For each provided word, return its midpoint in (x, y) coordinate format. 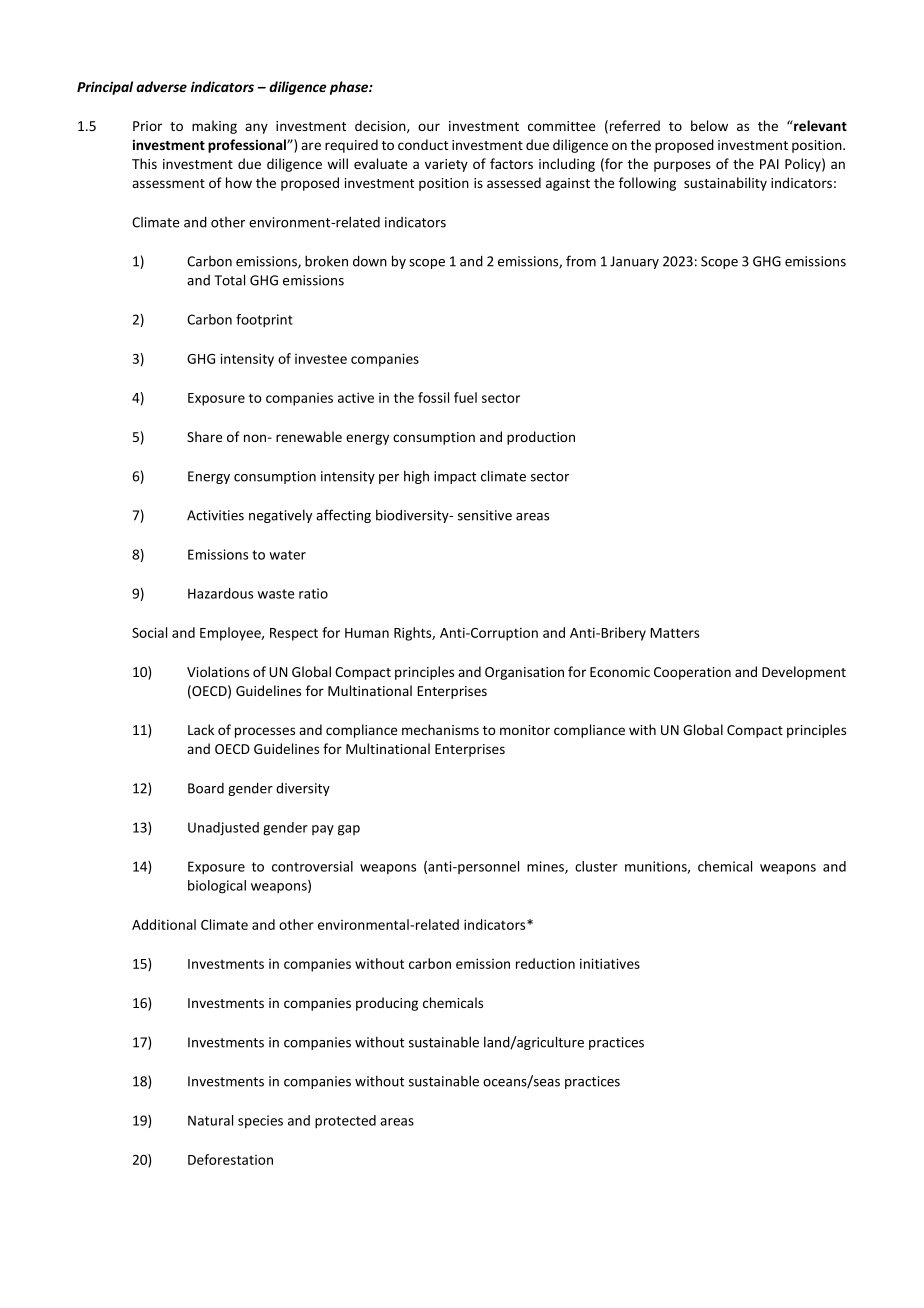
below (709, 125)
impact (455, 477)
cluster (596, 866)
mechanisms (440, 729)
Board (206, 788)
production (541, 438)
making (214, 127)
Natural (210, 1120)
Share (204, 436)
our (429, 127)
